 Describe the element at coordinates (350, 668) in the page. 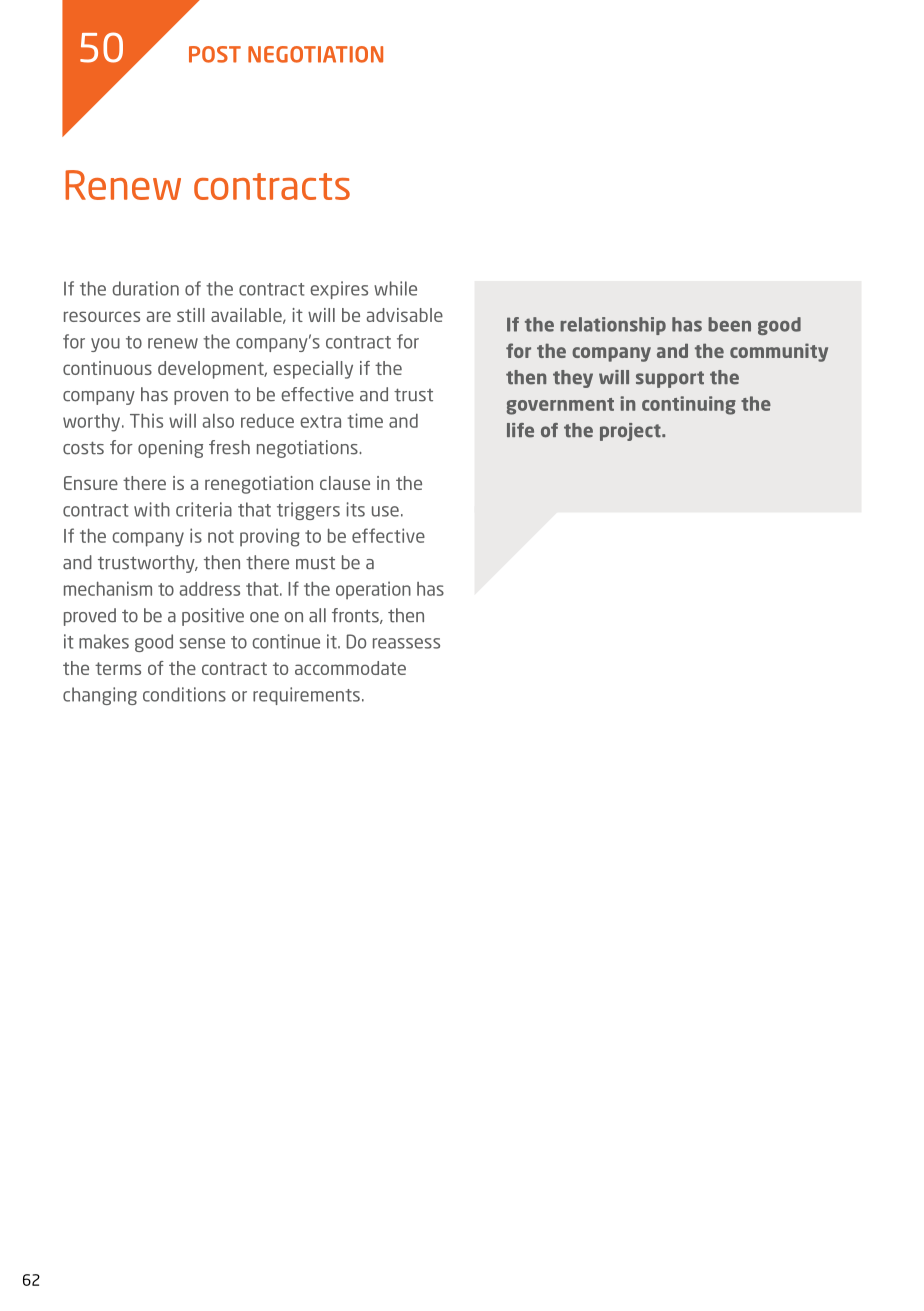

I see `accommodate` at that location.
